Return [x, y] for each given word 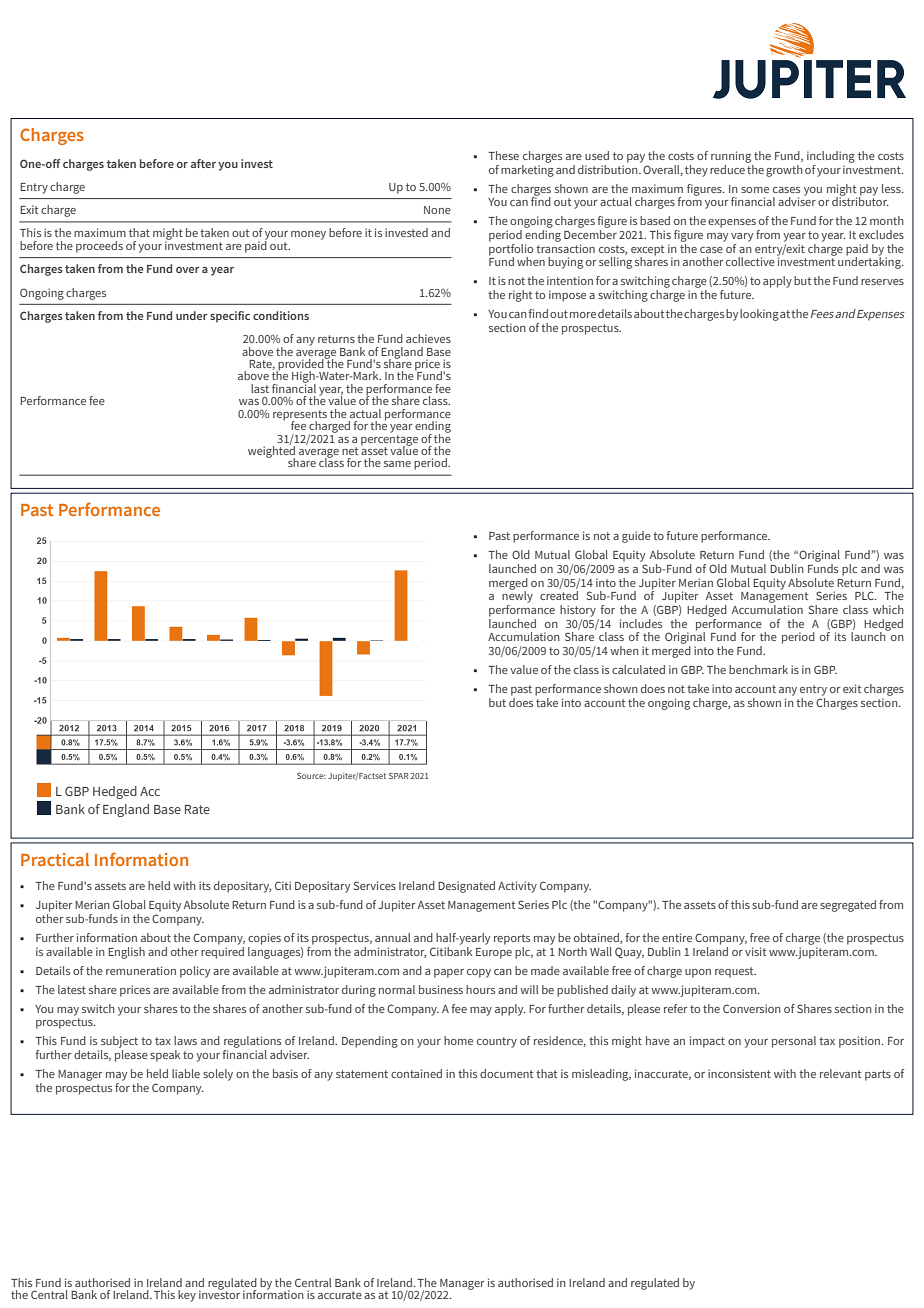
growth [784, 171]
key [187, 1296]
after [203, 163]
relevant [840, 1073]
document [506, 1073]
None [437, 210]
